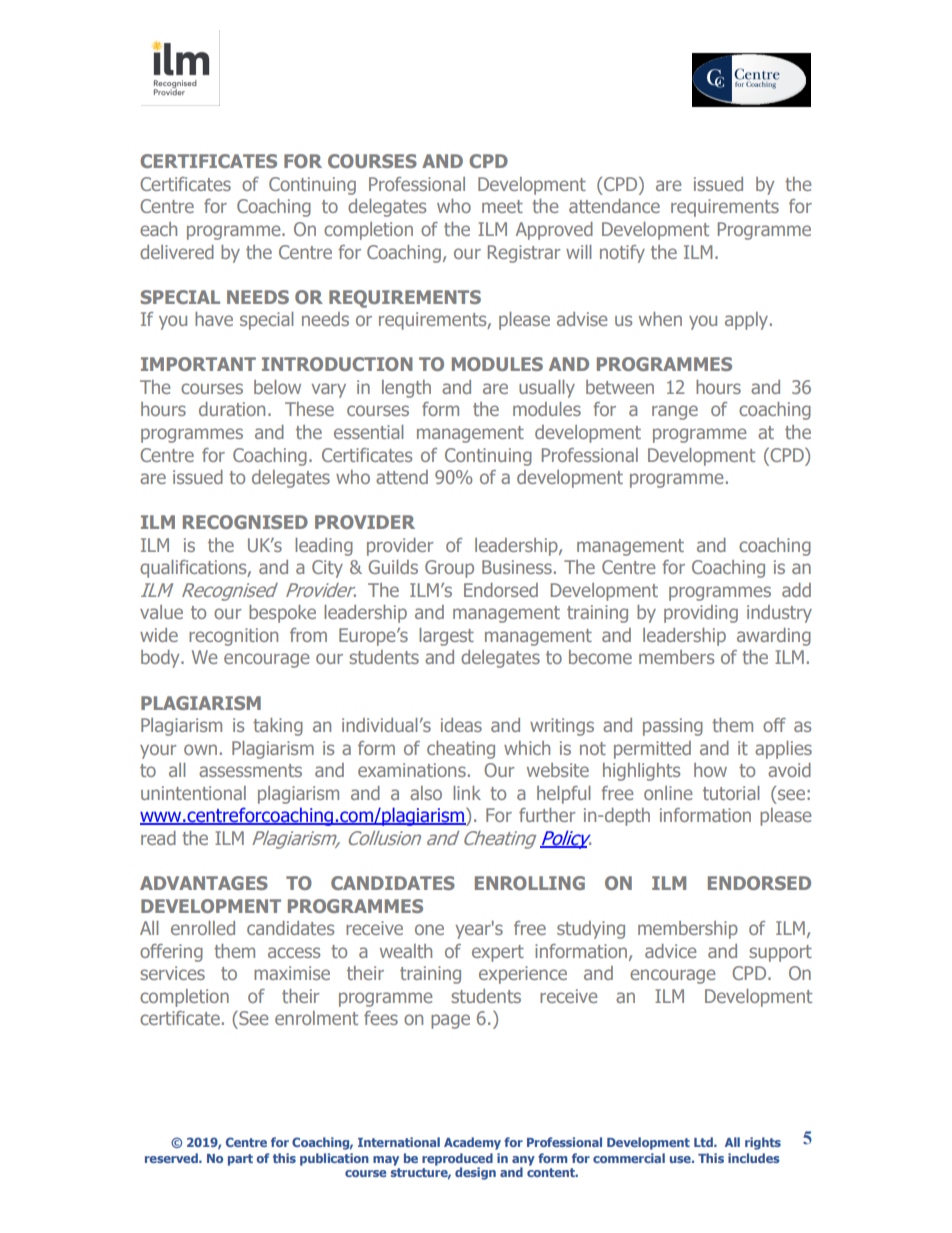  I want to click on delivered, so click(177, 252).
